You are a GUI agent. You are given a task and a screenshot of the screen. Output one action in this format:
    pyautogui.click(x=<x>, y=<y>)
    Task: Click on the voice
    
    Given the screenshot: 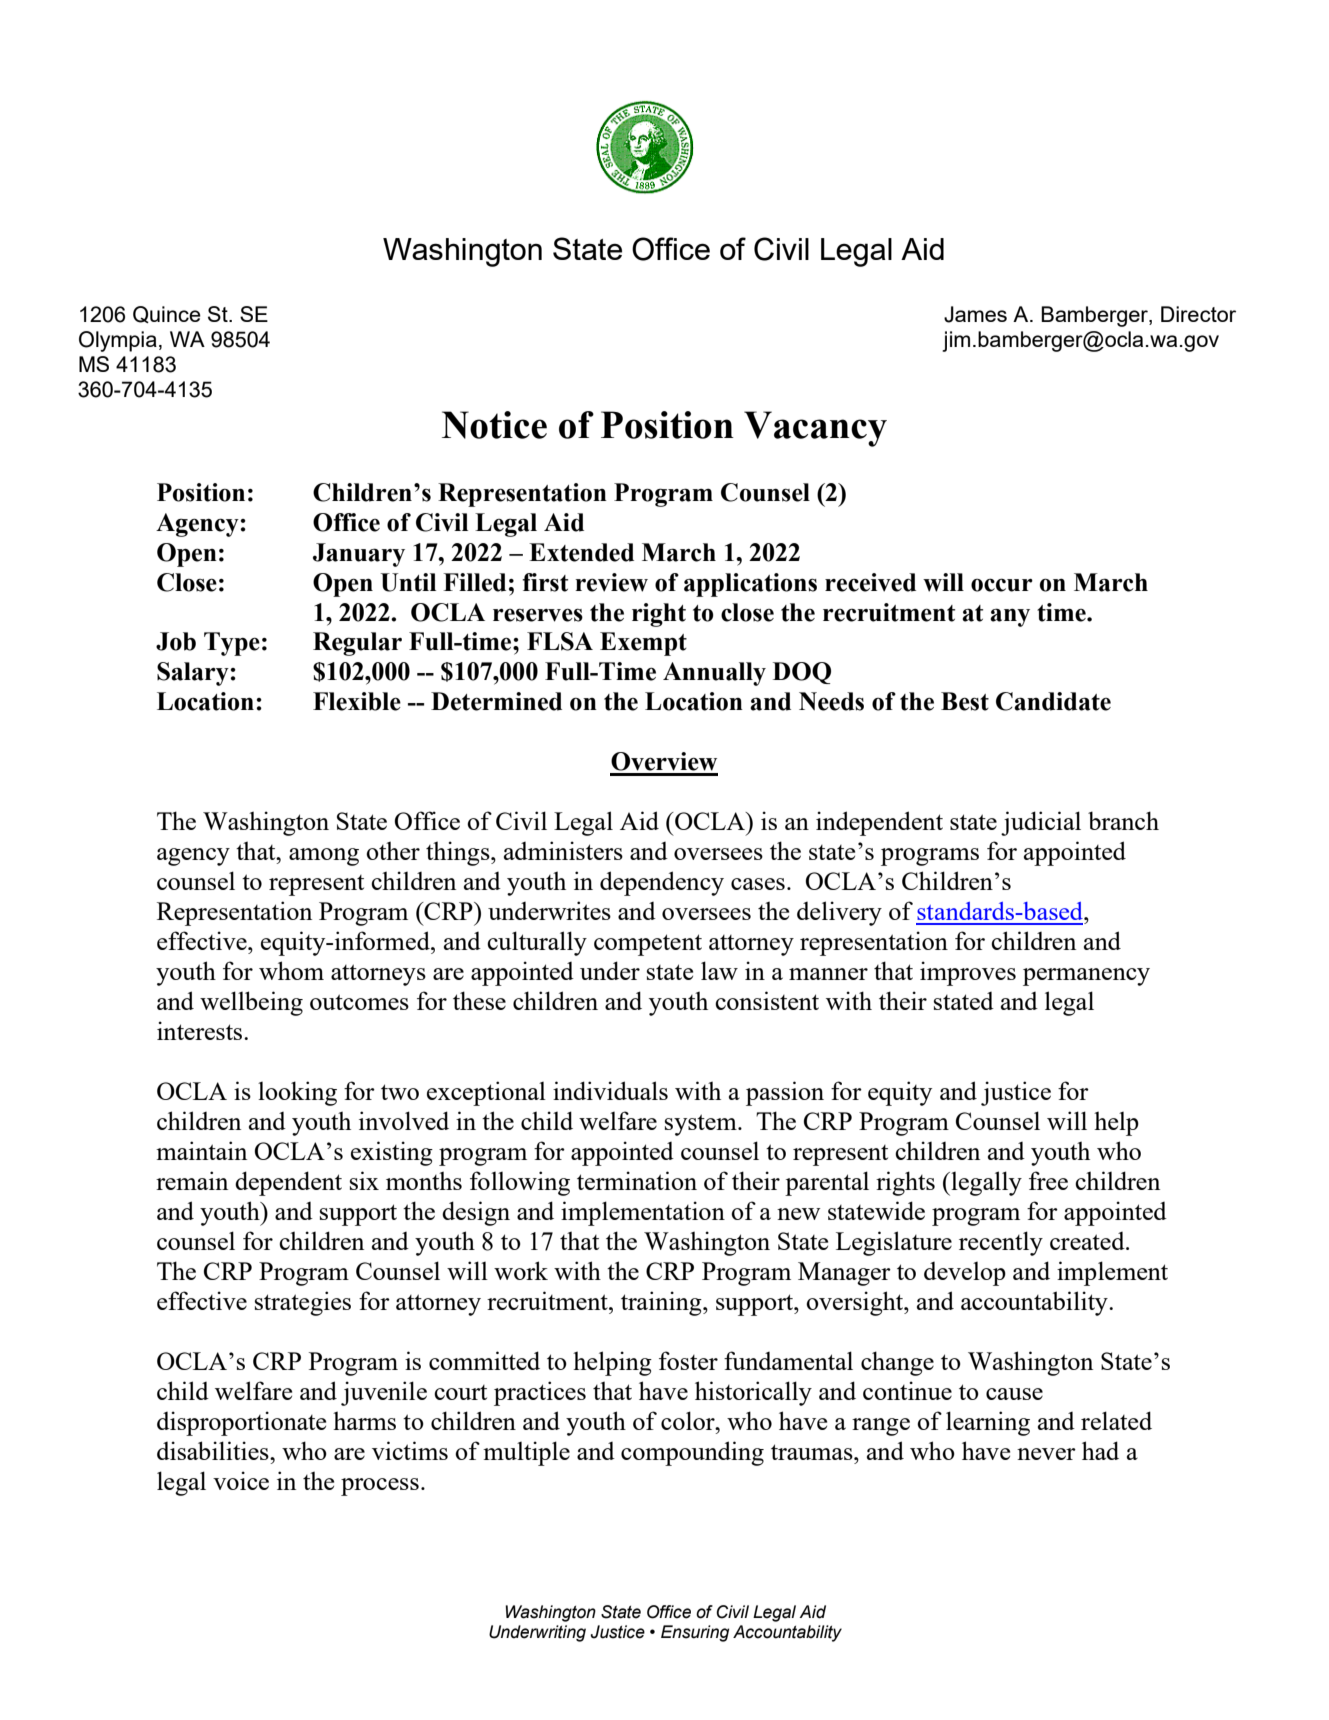 What is the action you would take?
    pyautogui.click(x=241, y=1480)
